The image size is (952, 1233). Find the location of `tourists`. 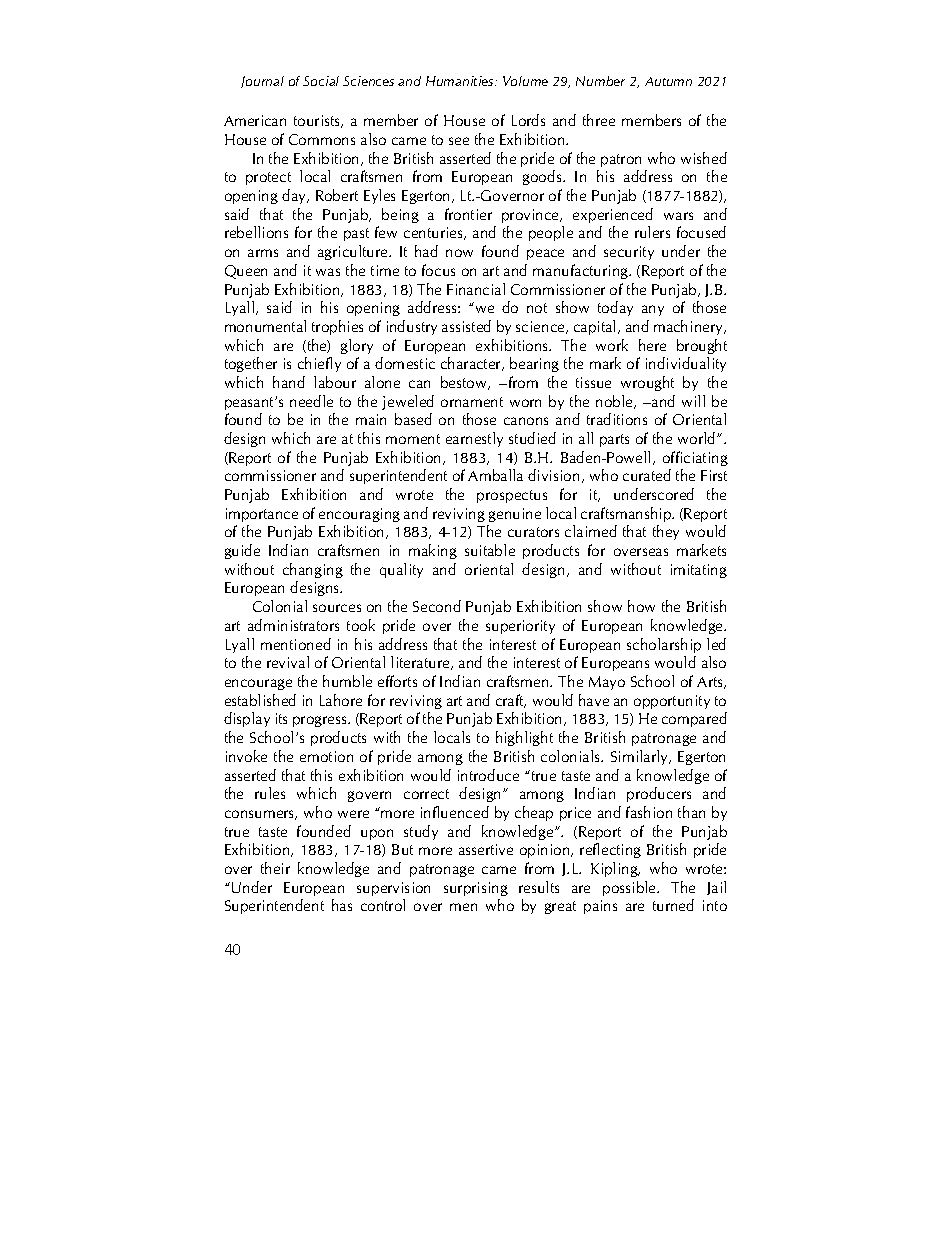

tourists is located at coordinates (318, 121).
